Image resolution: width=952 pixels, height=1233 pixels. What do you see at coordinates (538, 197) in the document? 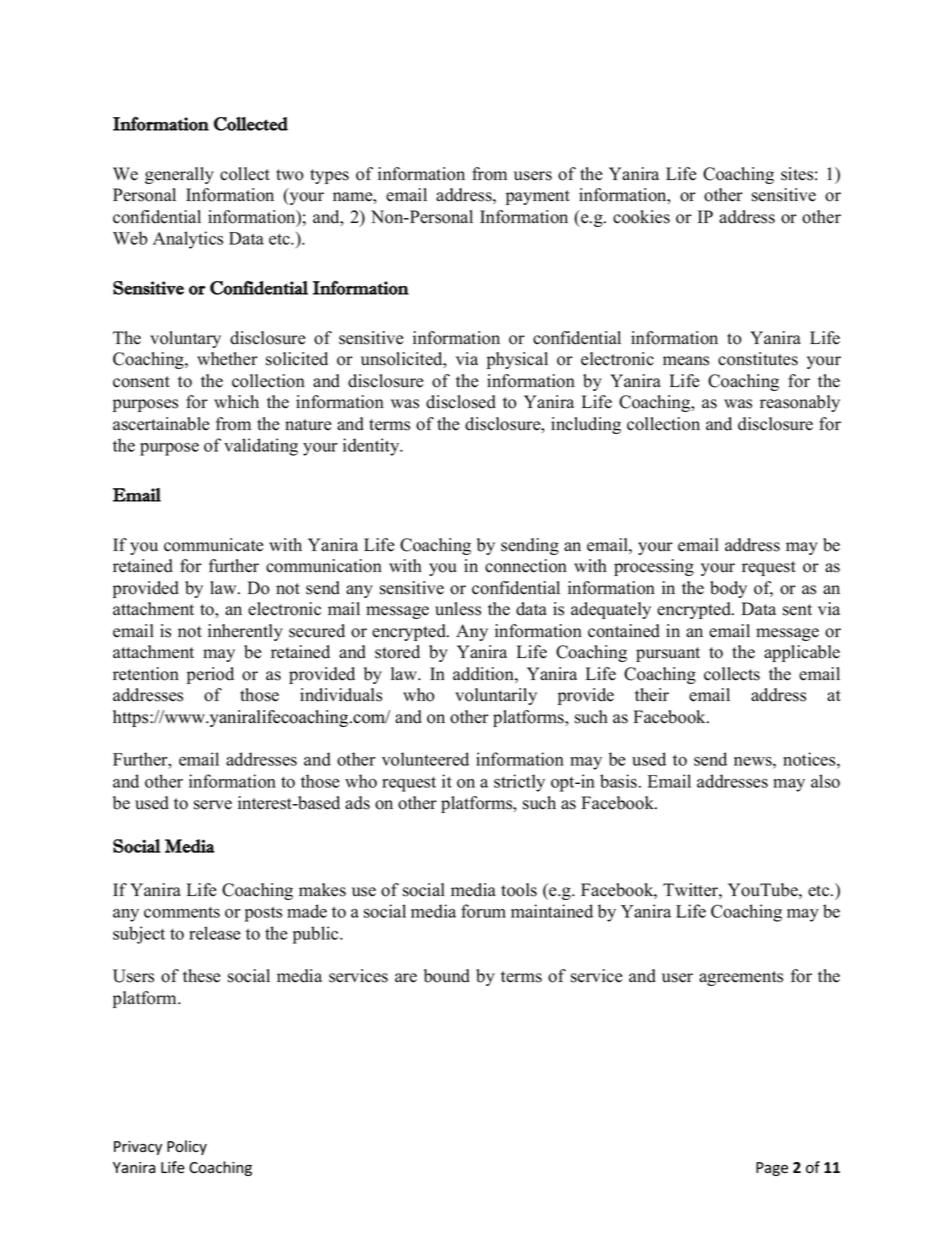
I see `payment` at bounding box center [538, 197].
